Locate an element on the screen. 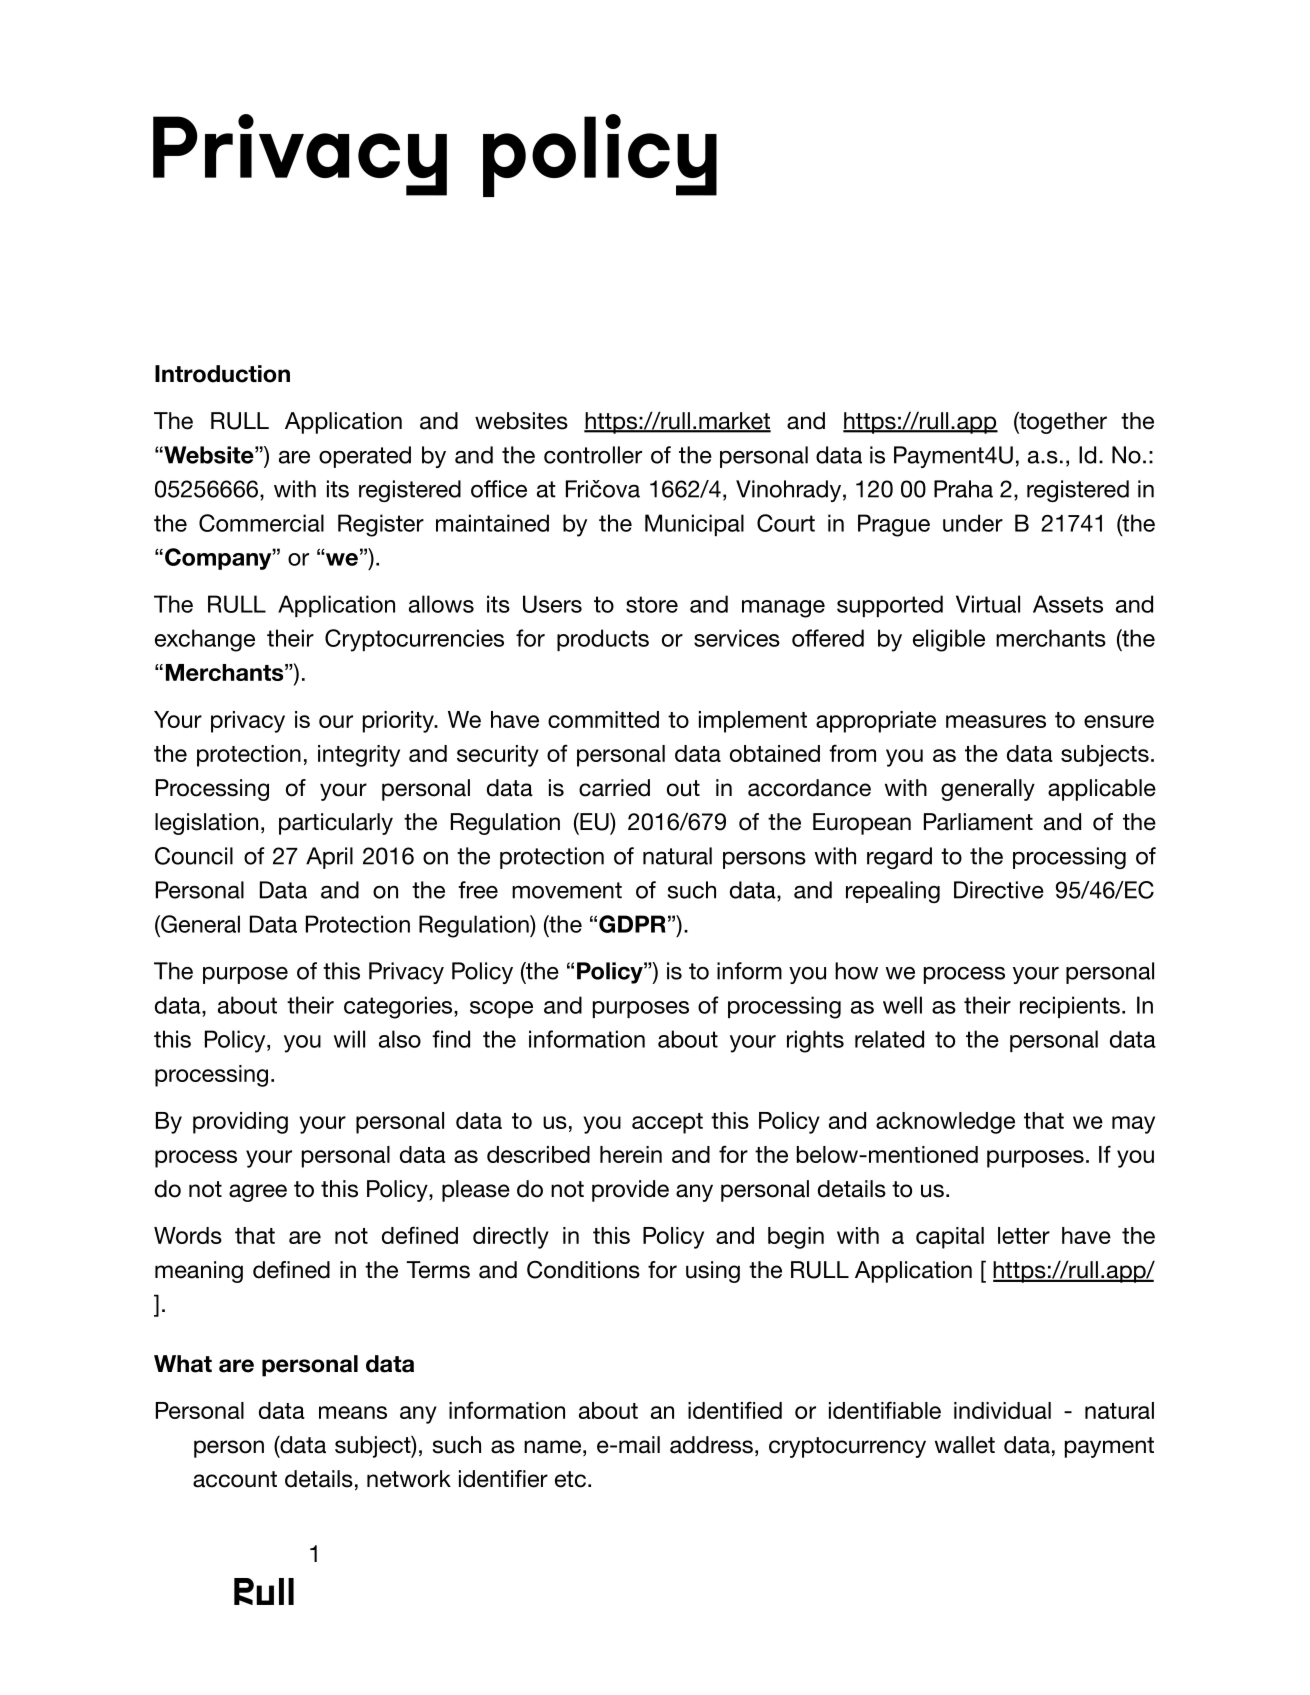  Introduction is located at coordinates (222, 374).
